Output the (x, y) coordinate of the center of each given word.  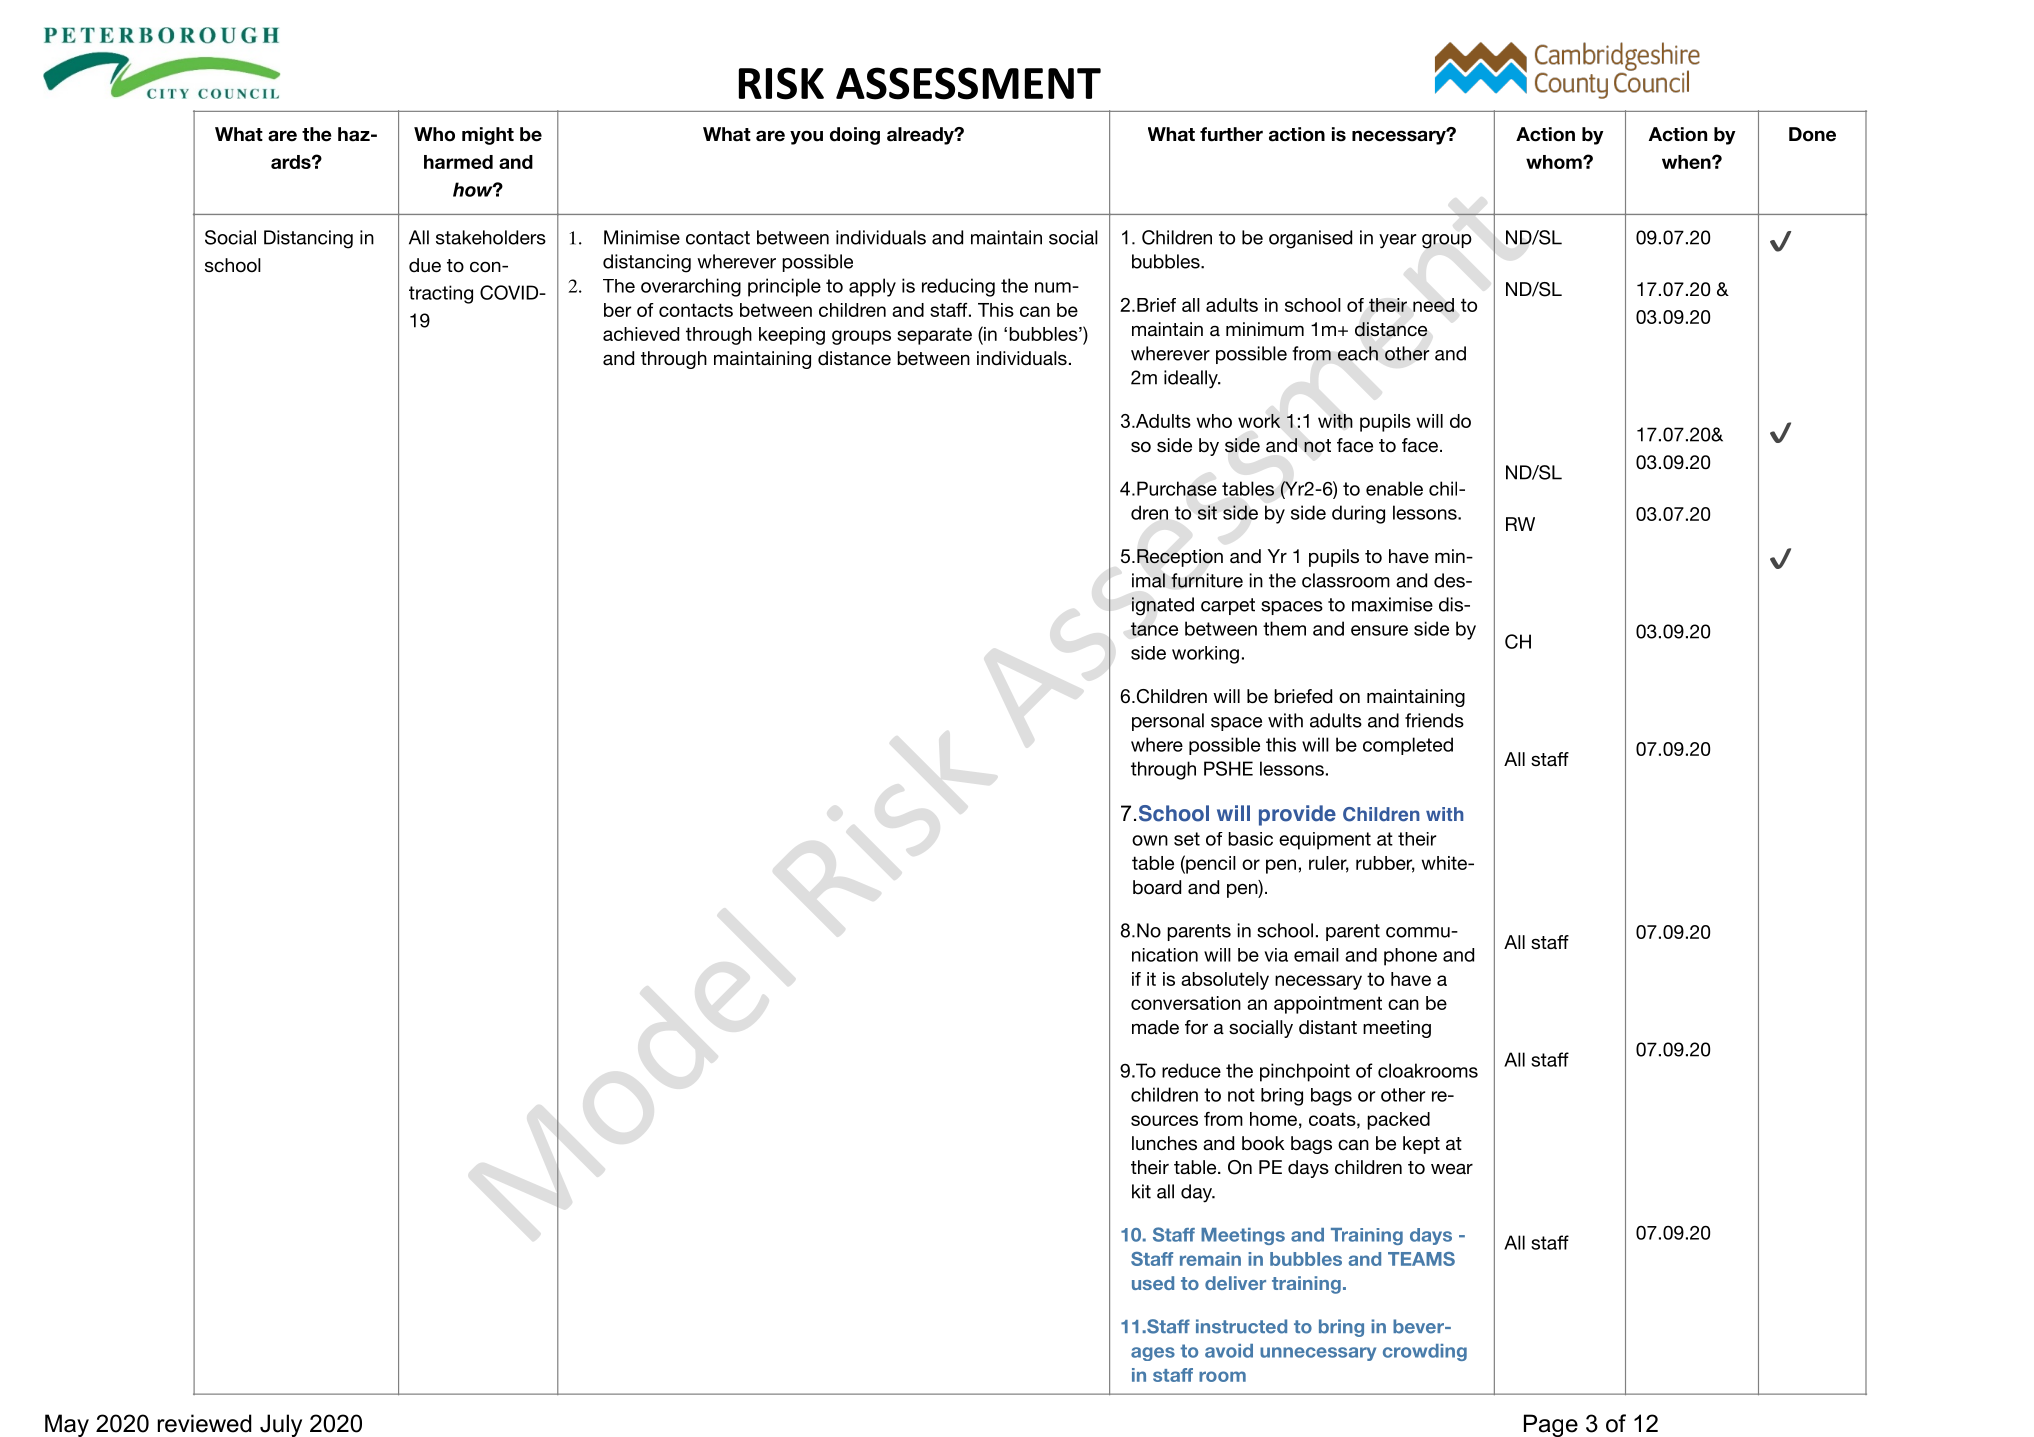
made (1155, 1027)
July (281, 1425)
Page (1551, 1425)
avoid (1229, 1351)
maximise (1392, 604)
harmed (458, 162)
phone (1410, 957)
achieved (641, 334)
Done (1812, 134)
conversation (1186, 1003)
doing (855, 136)
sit (1207, 512)
